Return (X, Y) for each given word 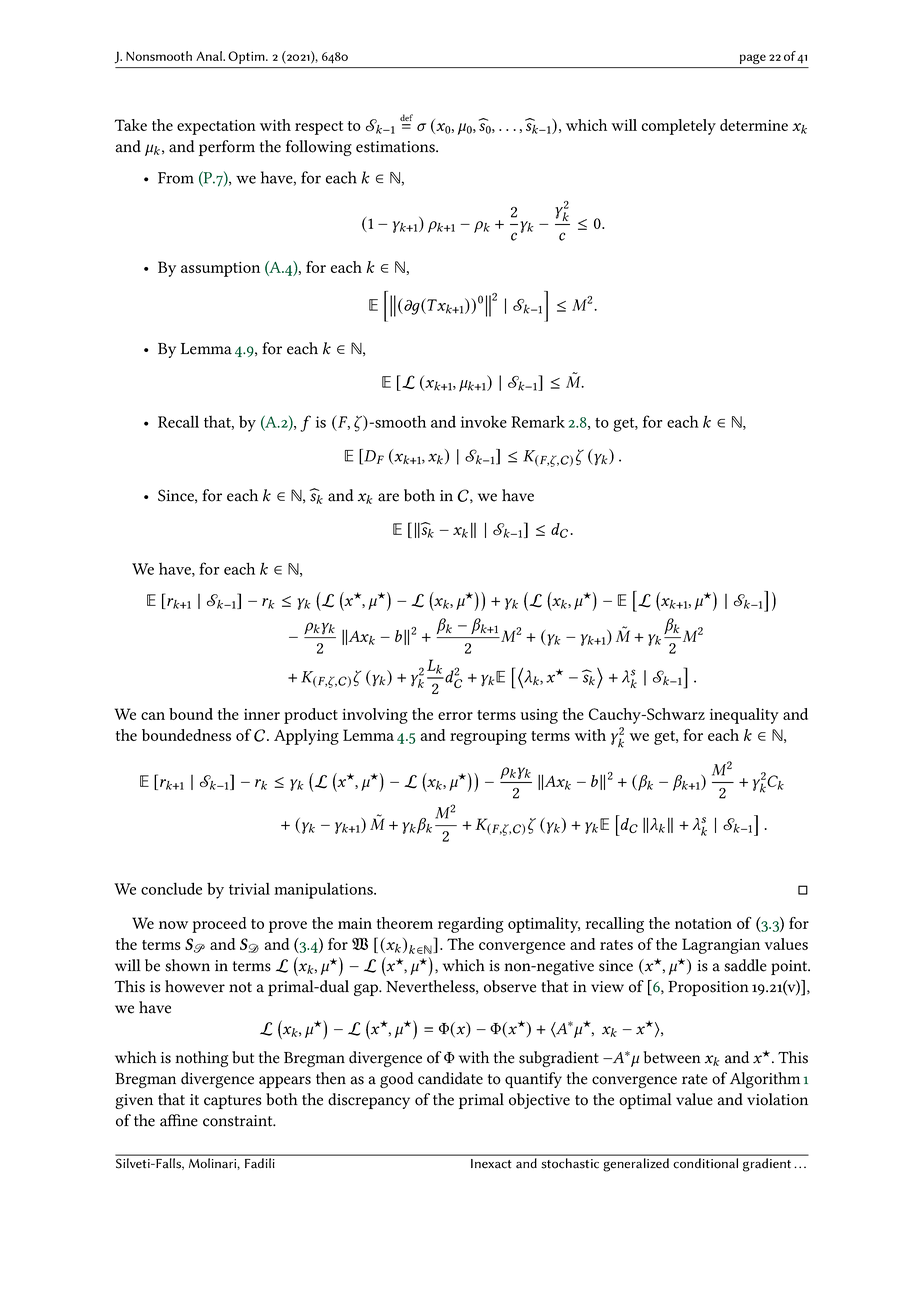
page (753, 59)
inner (262, 714)
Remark (538, 421)
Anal (210, 56)
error (455, 716)
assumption (220, 269)
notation (703, 923)
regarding (471, 925)
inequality (744, 716)
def (406, 117)
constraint (239, 1121)
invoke (484, 422)
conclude (171, 888)
